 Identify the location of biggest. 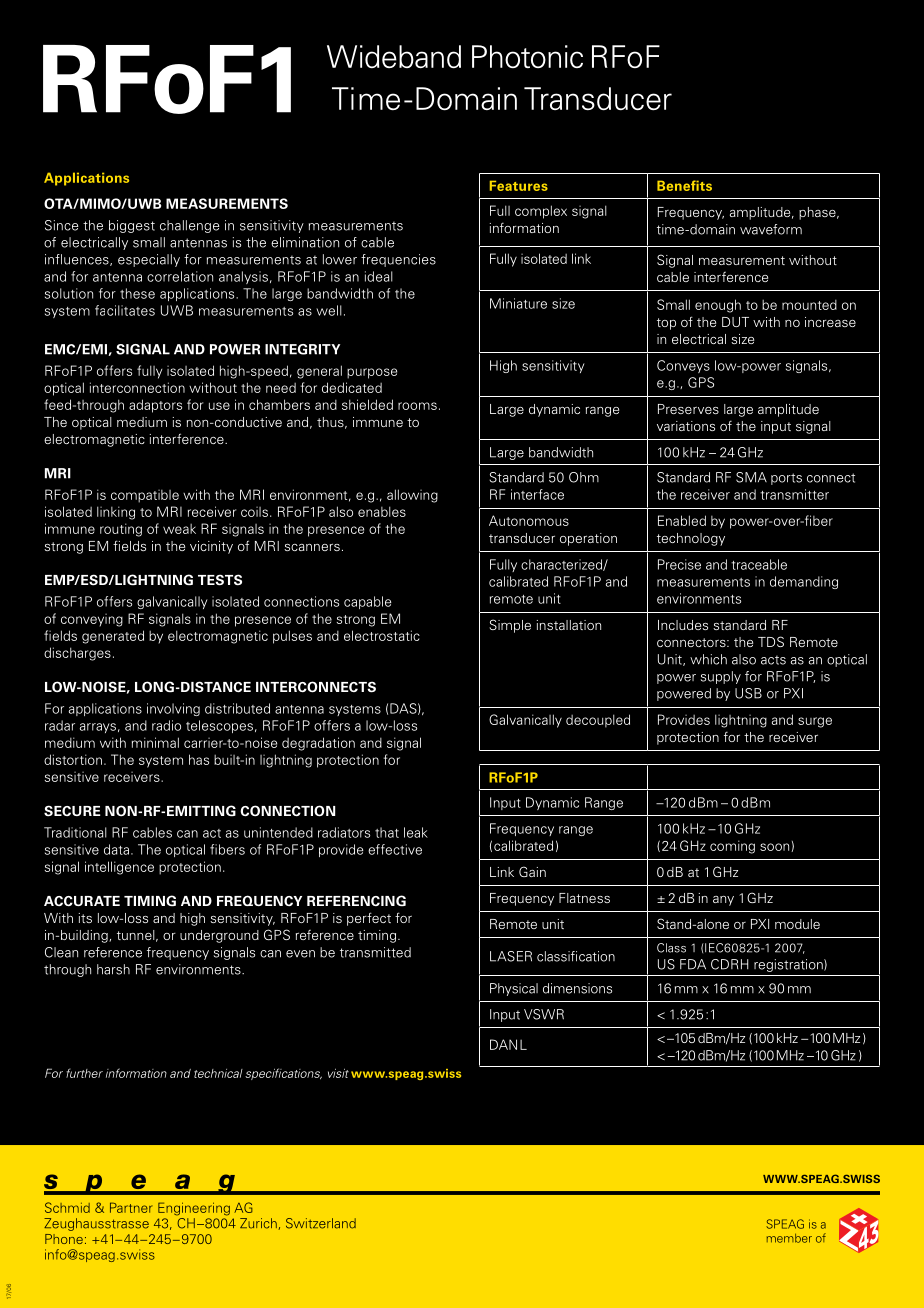
(132, 226).
